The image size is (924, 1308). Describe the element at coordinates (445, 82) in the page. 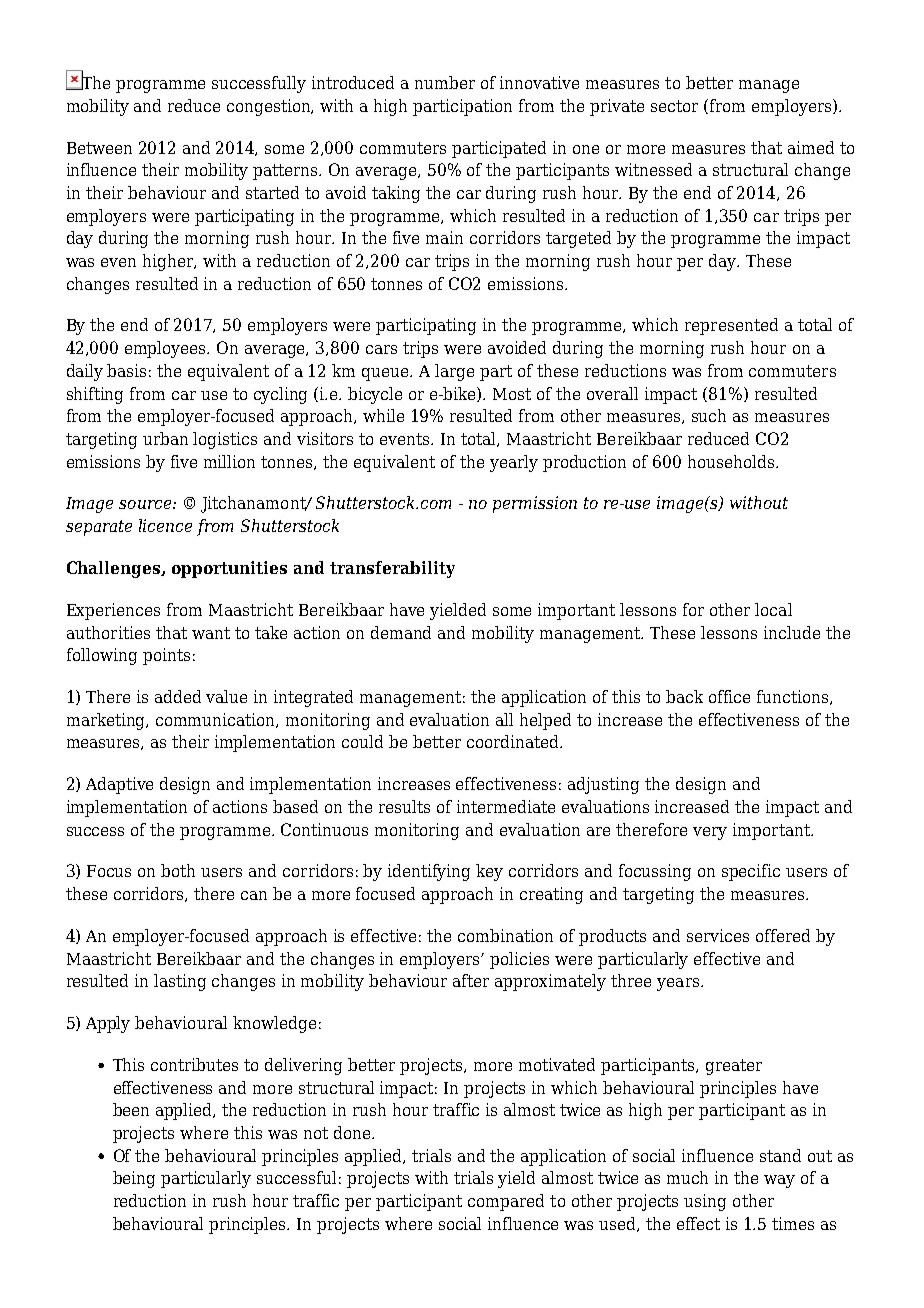

I see `number` at that location.
